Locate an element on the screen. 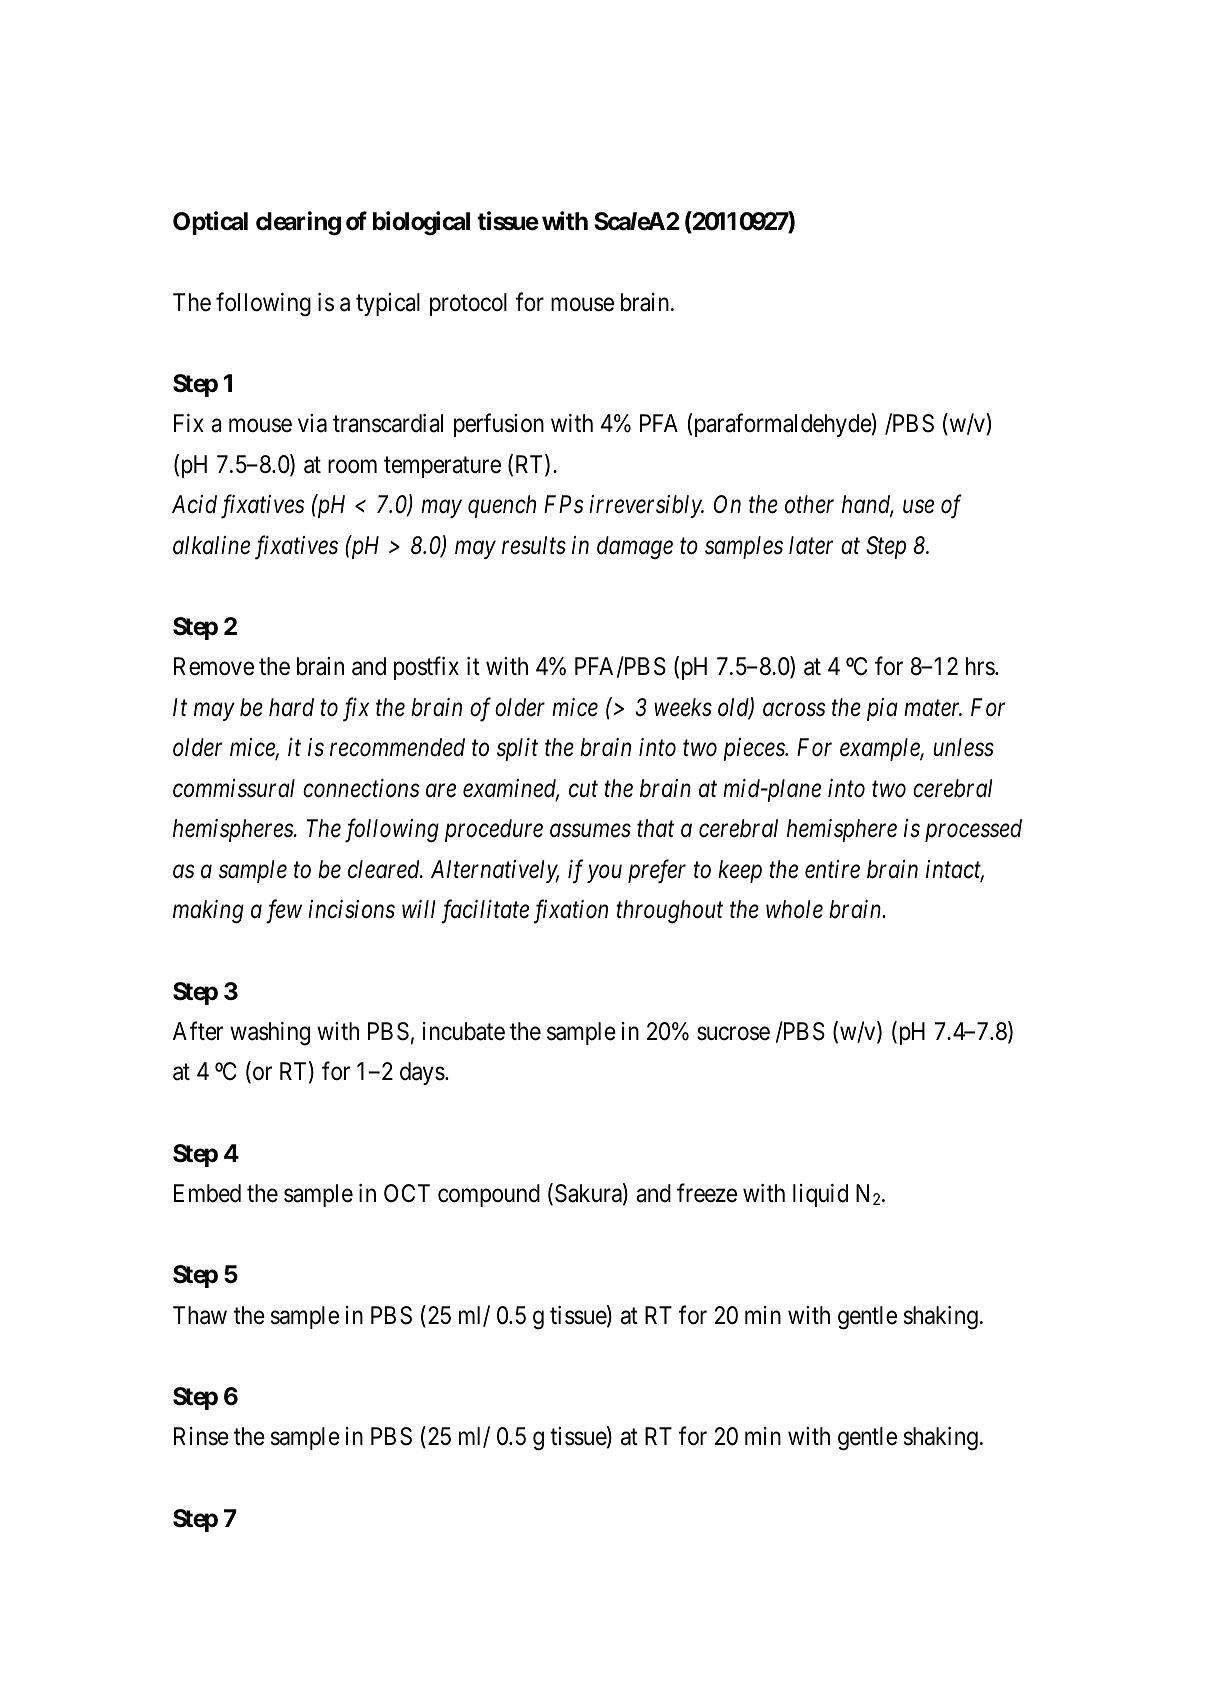  commissural is located at coordinates (234, 788).
